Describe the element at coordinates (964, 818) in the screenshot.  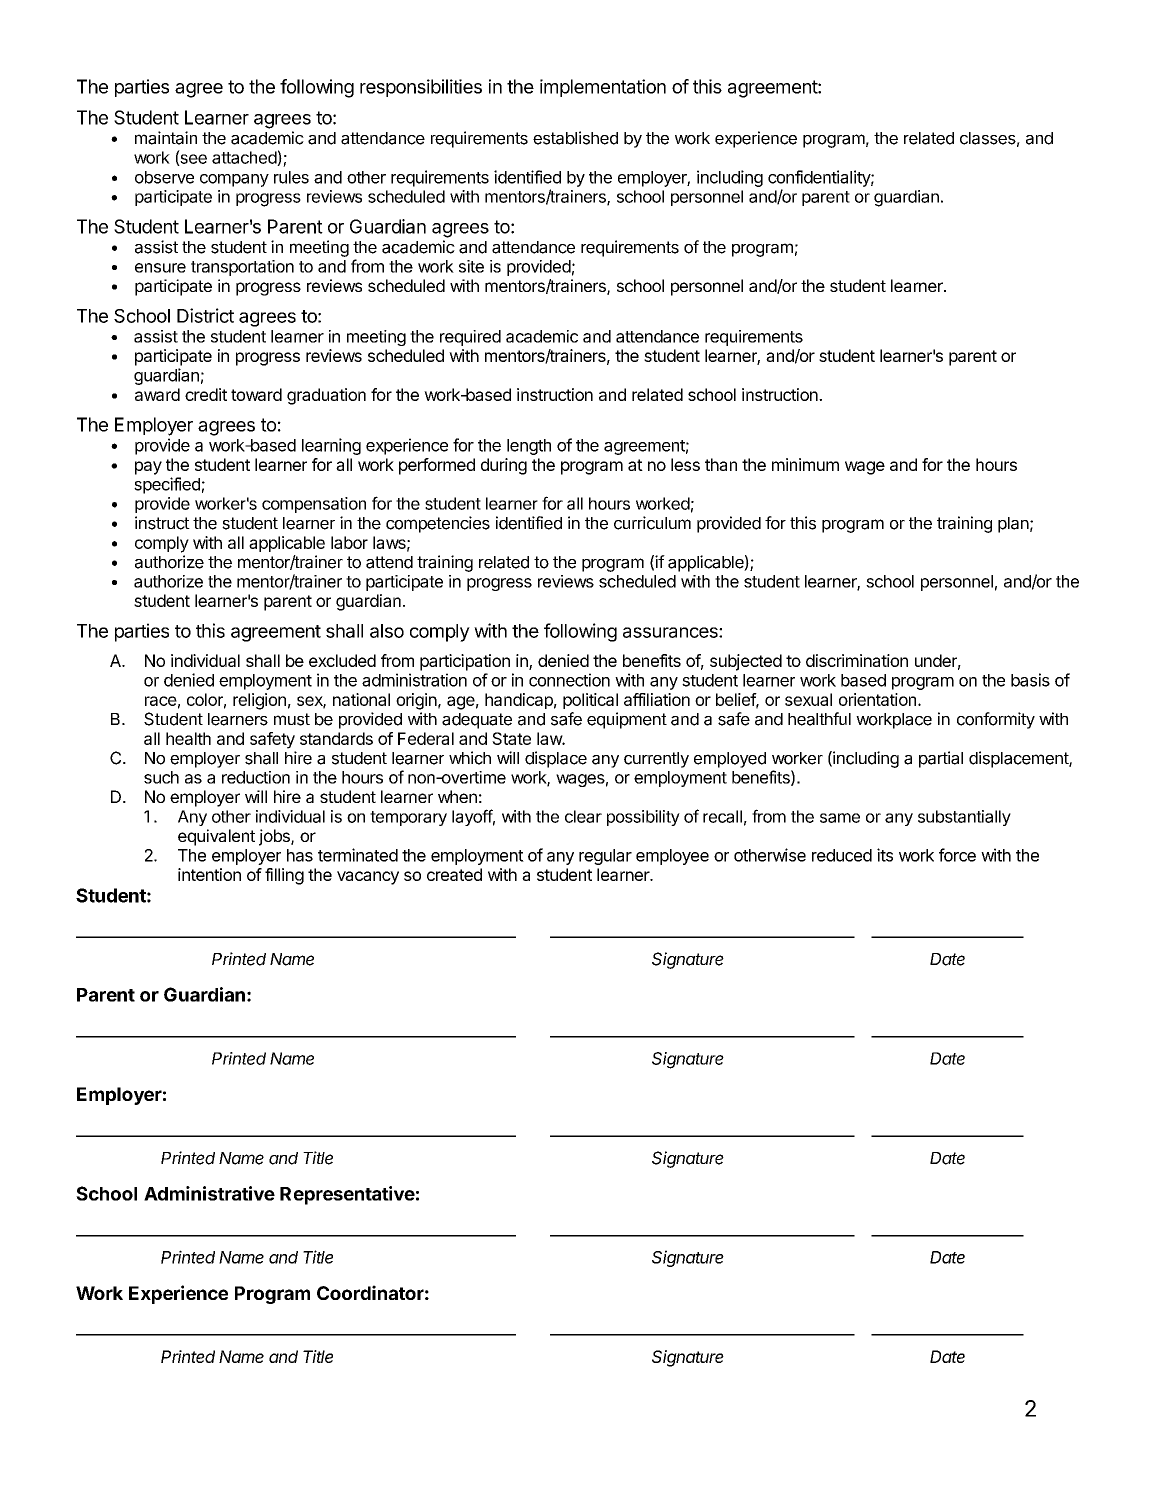
I see `substantially` at that location.
